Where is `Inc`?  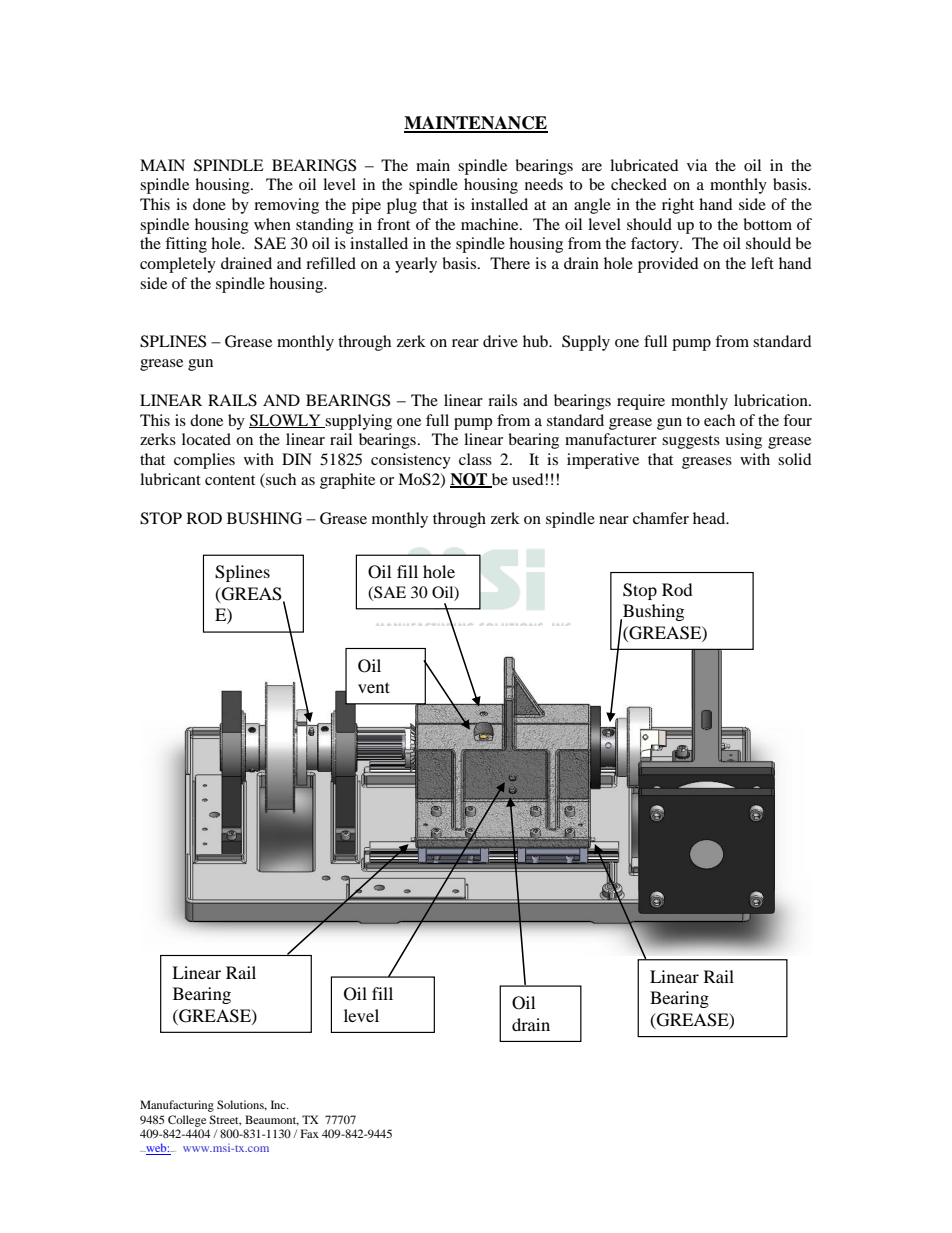 Inc is located at coordinates (279, 1104).
